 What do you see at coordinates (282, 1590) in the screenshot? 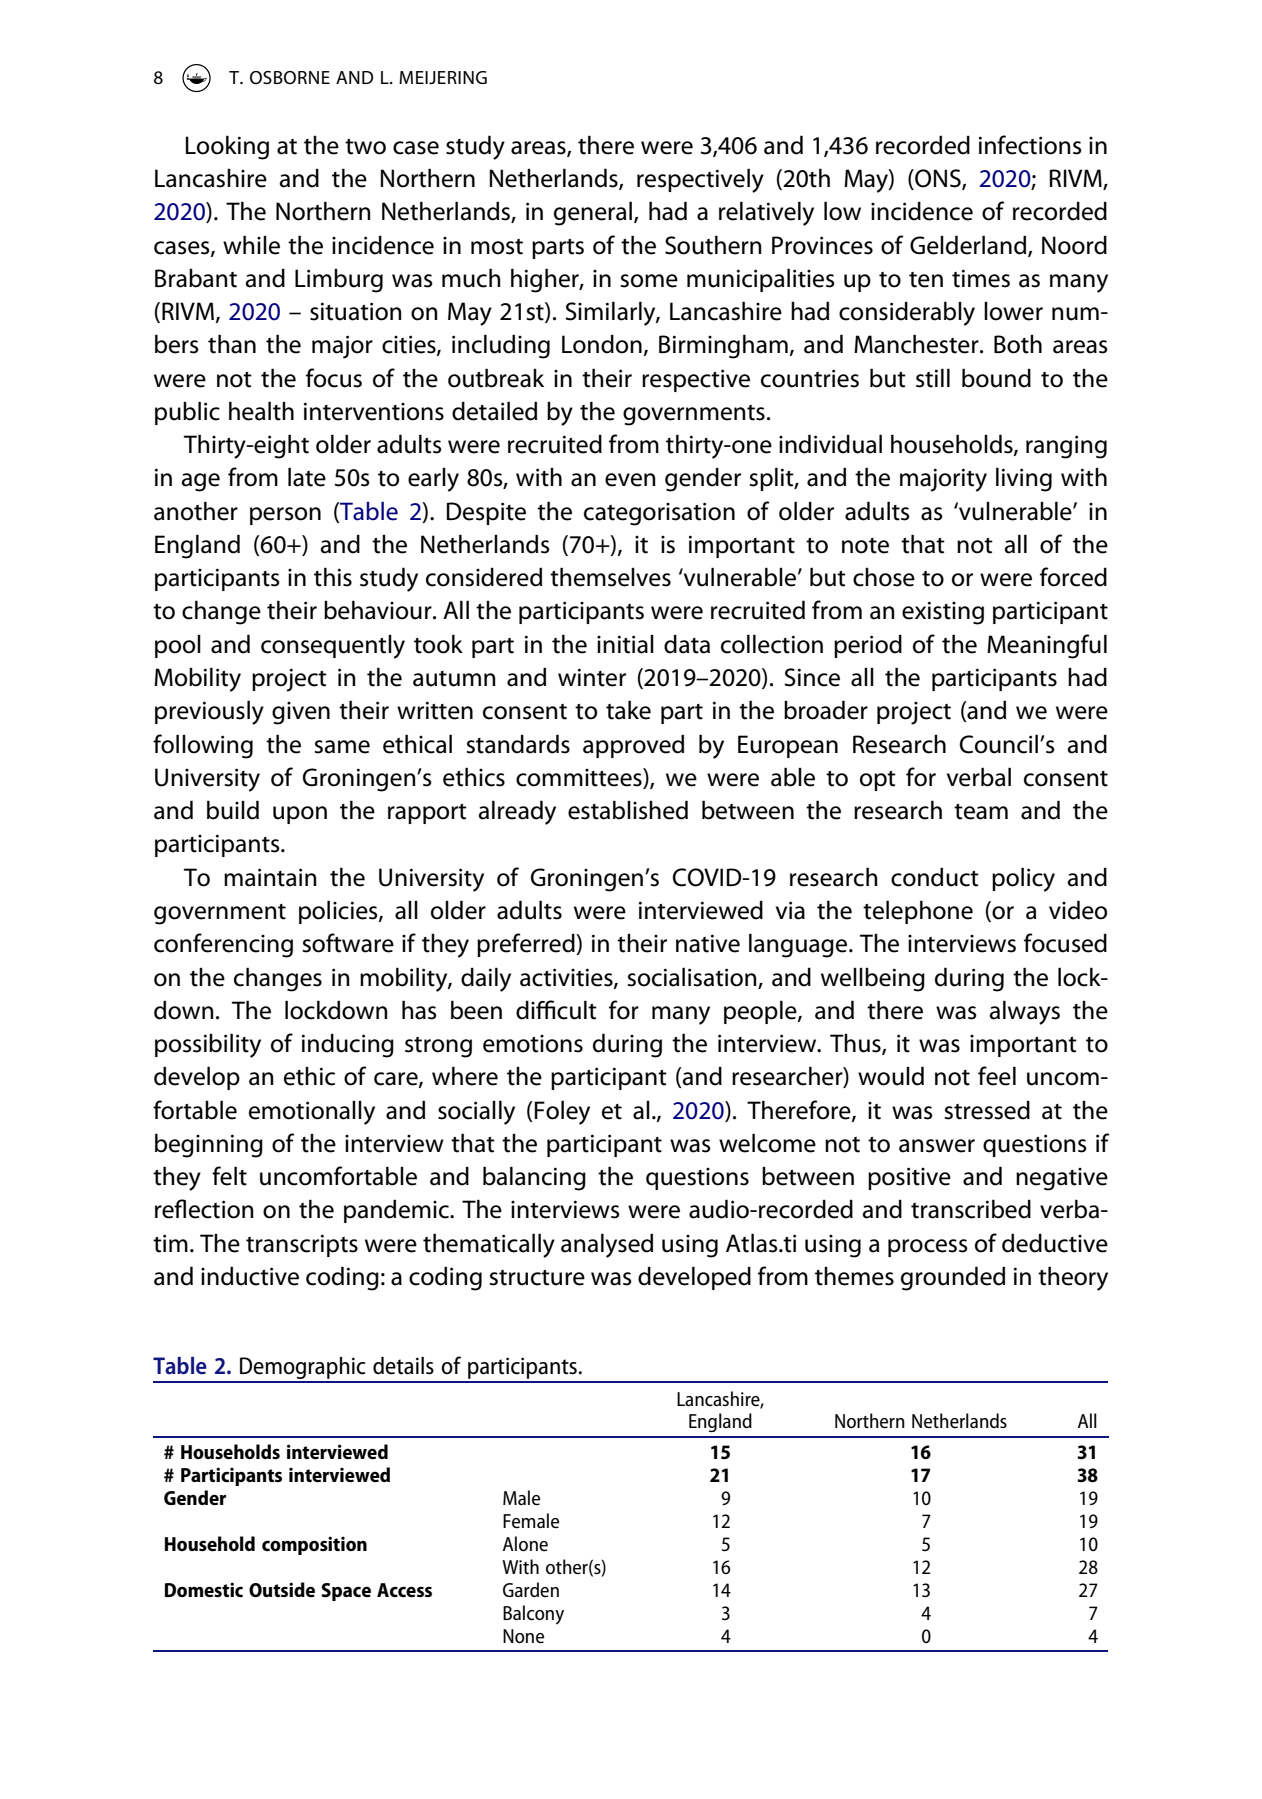
I see `Outside` at bounding box center [282, 1590].
